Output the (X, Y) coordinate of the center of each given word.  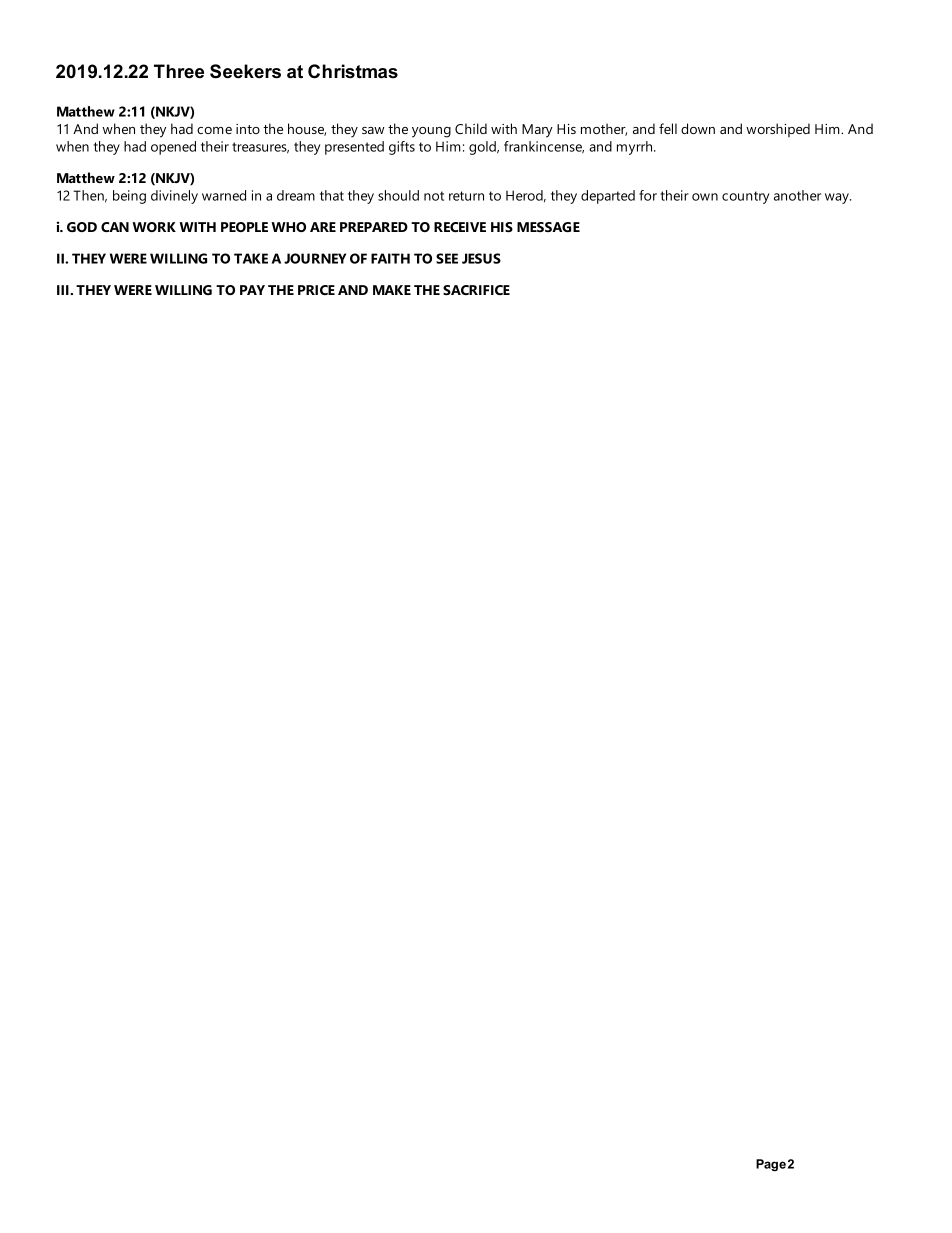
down (698, 128)
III (64, 290)
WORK (154, 227)
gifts (402, 148)
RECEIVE (460, 227)
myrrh (636, 148)
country (745, 197)
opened (173, 148)
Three (179, 71)
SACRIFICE (476, 290)
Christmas (353, 71)
